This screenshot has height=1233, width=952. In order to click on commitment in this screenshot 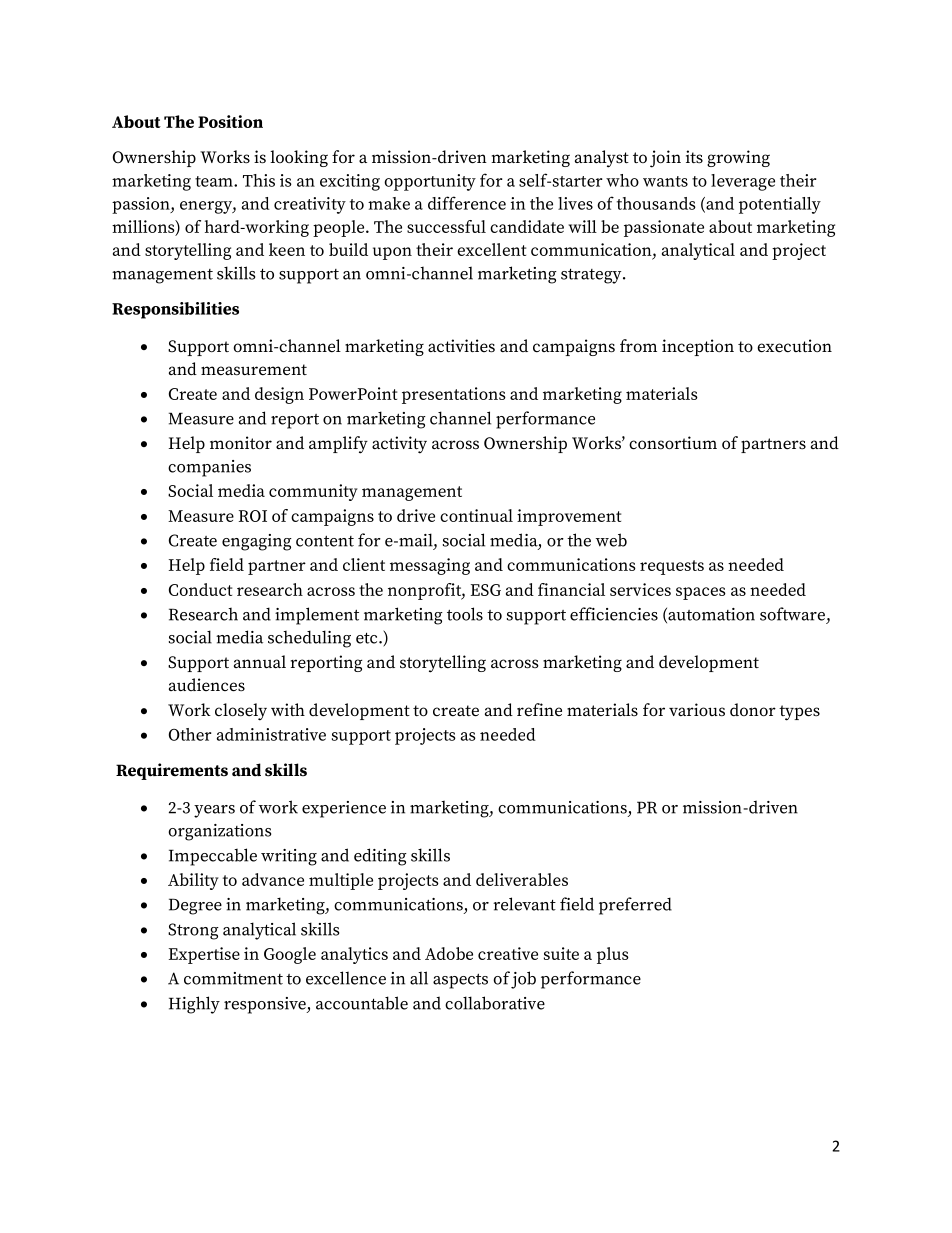, I will do `click(233, 978)`.
